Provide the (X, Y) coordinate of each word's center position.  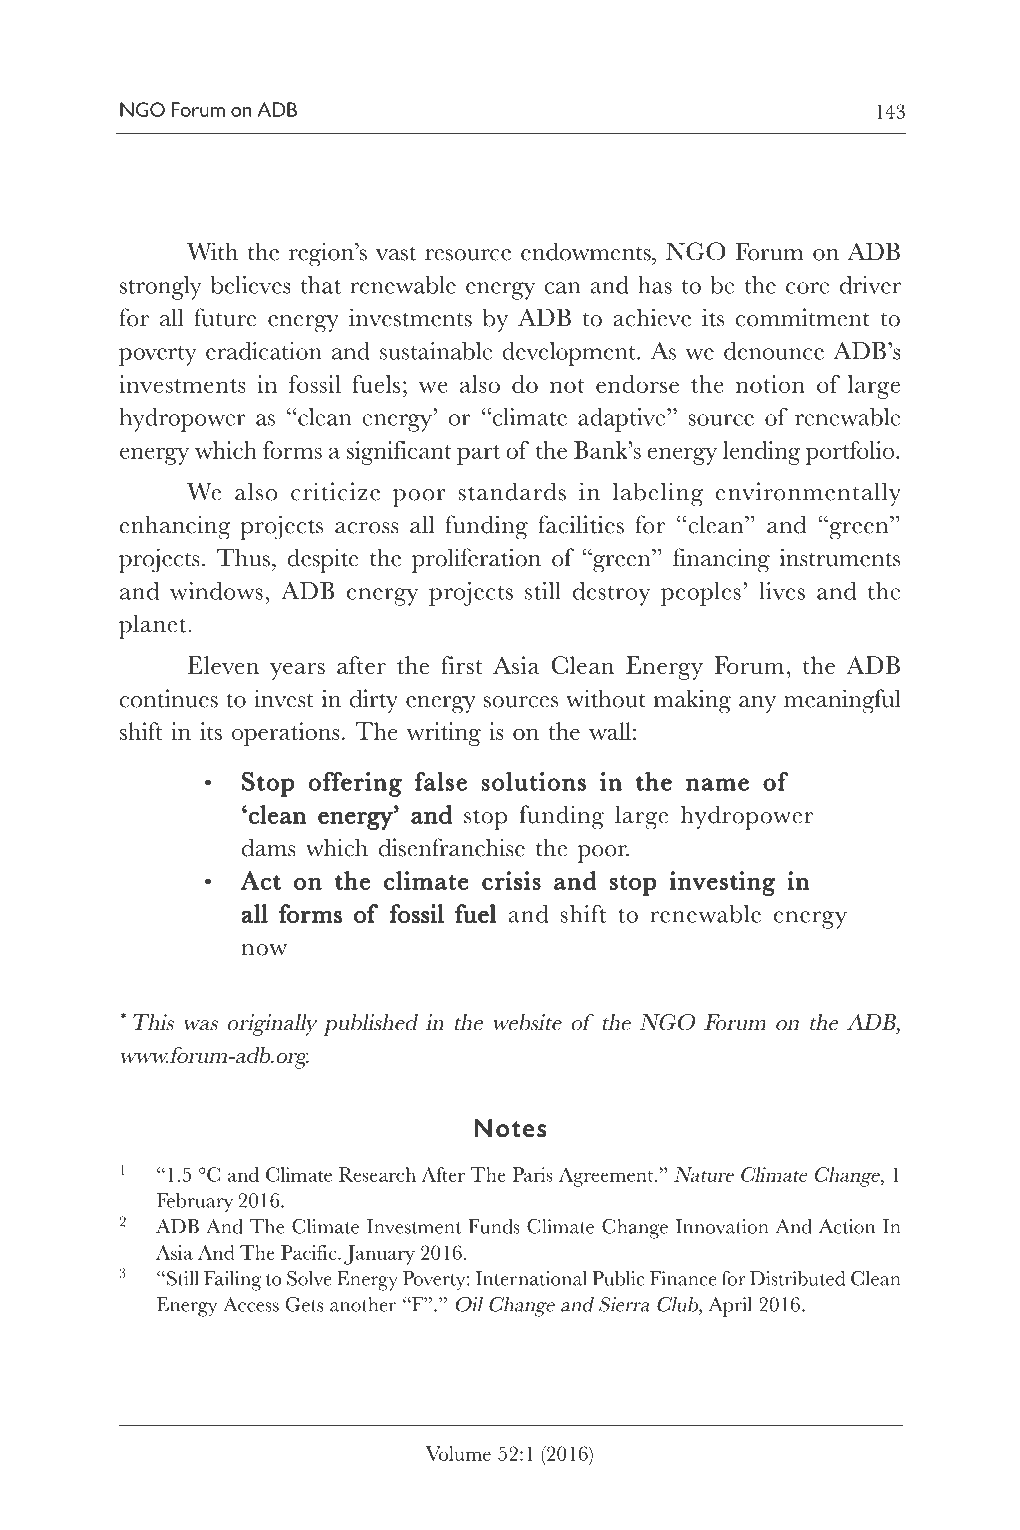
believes (251, 285)
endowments (587, 251)
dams (269, 847)
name (717, 784)
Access (251, 1304)
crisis (511, 880)
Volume (458, 1453)
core (807, 288)
